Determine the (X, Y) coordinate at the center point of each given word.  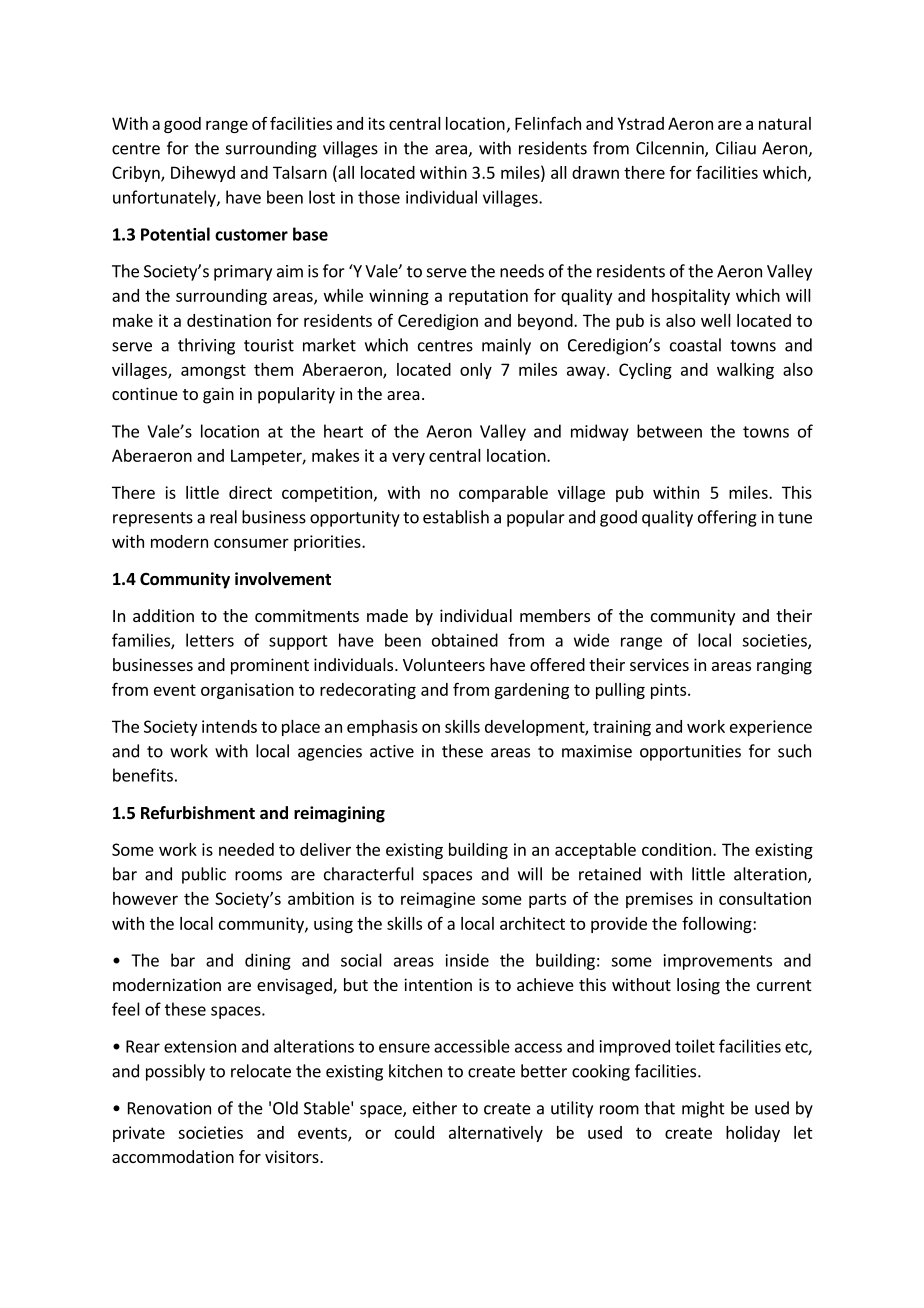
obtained (465, 640)
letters (210, 640)
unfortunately (165, 198)
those (379, 197)
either (435, 1108)
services (659, 664)
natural (785, 123)
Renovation (169, 1108)
